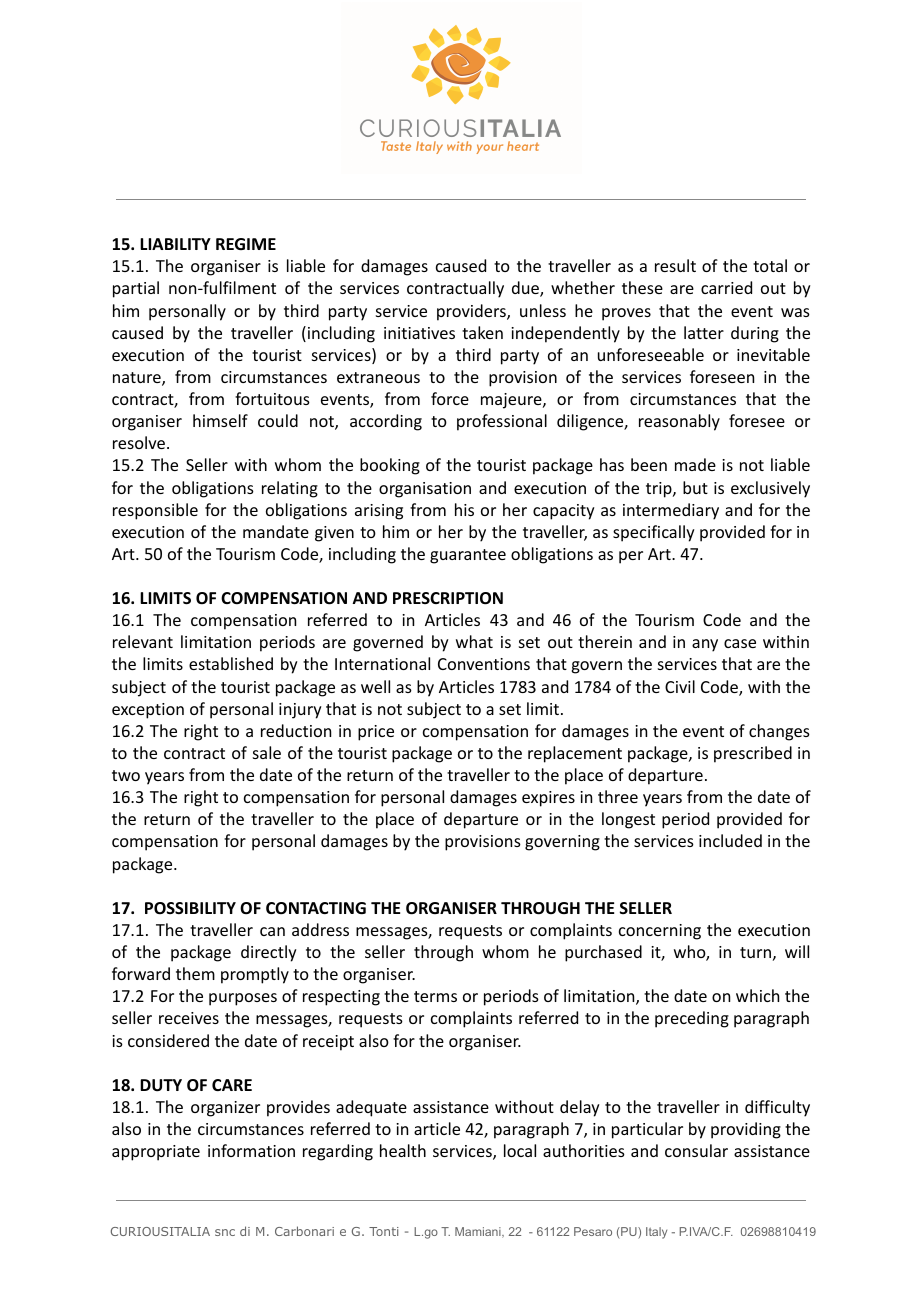 This document has height=1307, width=924. Describe the element at coordinates (267, 752) in the document. I see `sale` at that location.
